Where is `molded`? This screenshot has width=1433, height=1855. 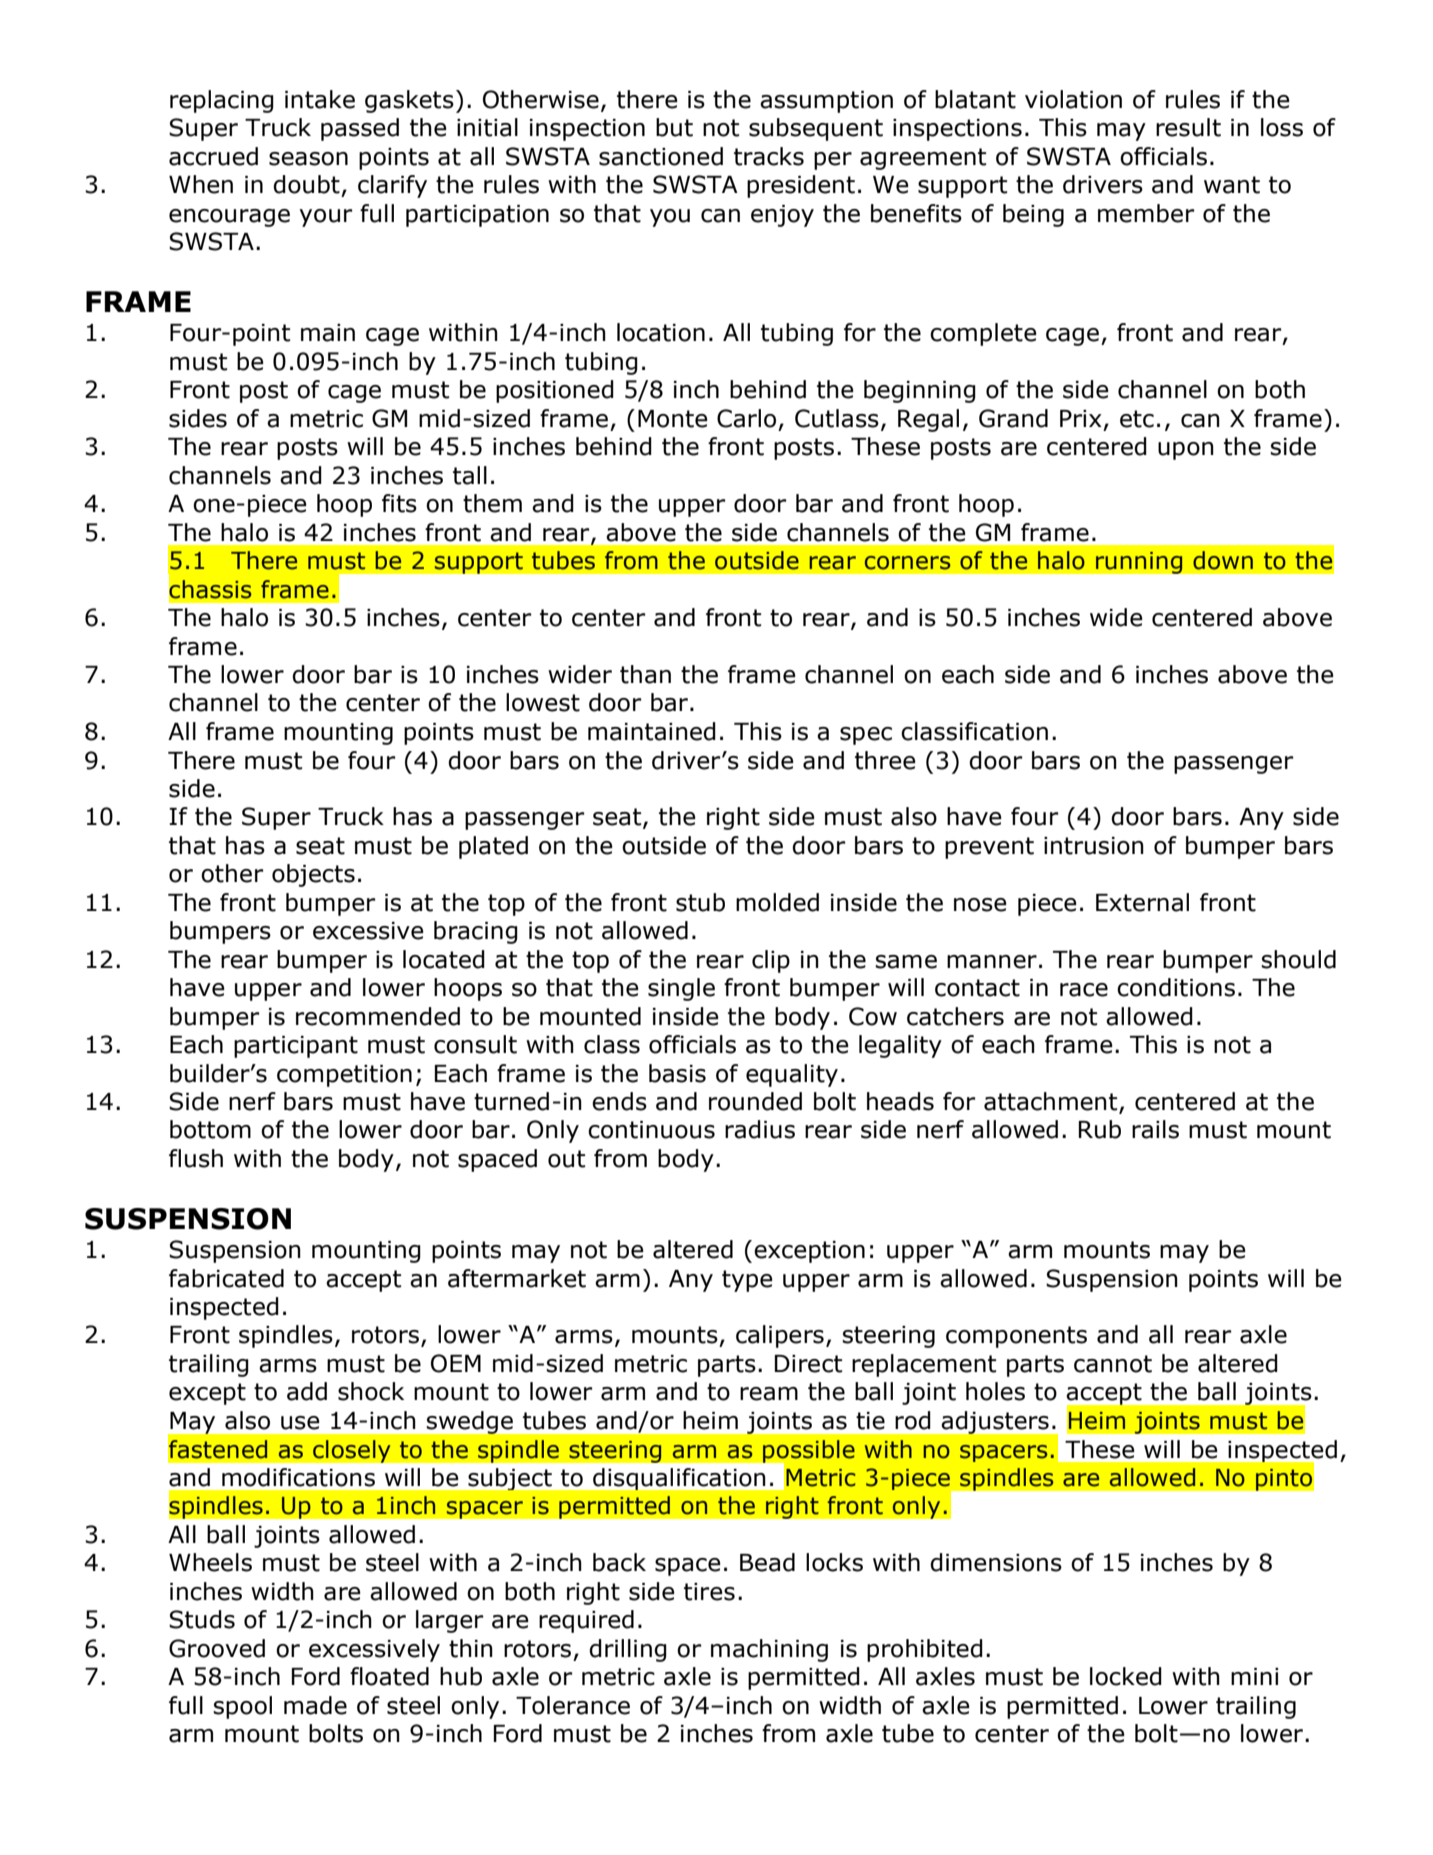 molded is located at coordinates (777, 902).
